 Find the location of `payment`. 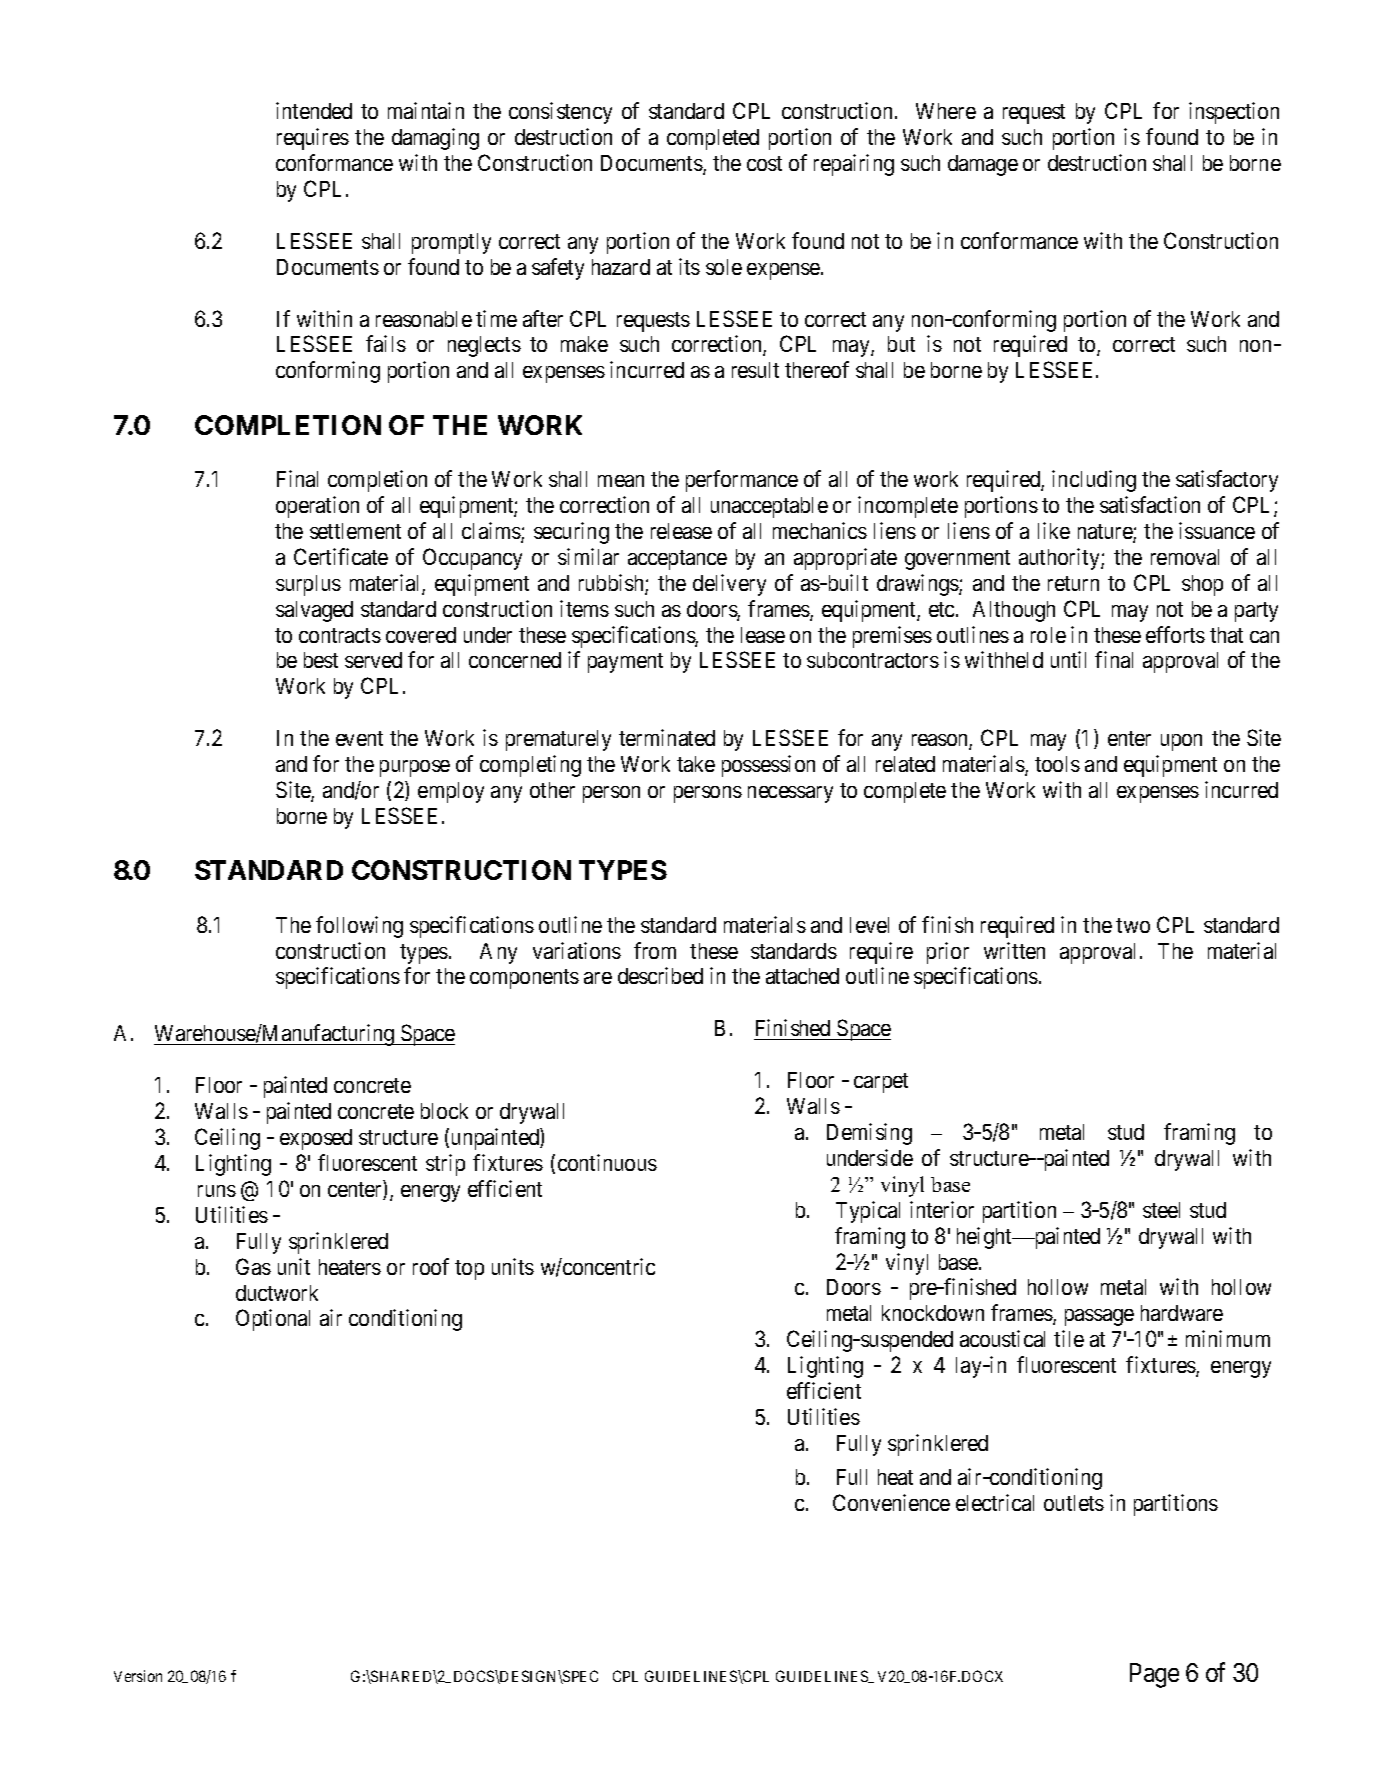

payment is located at coordinates (625, 663).
